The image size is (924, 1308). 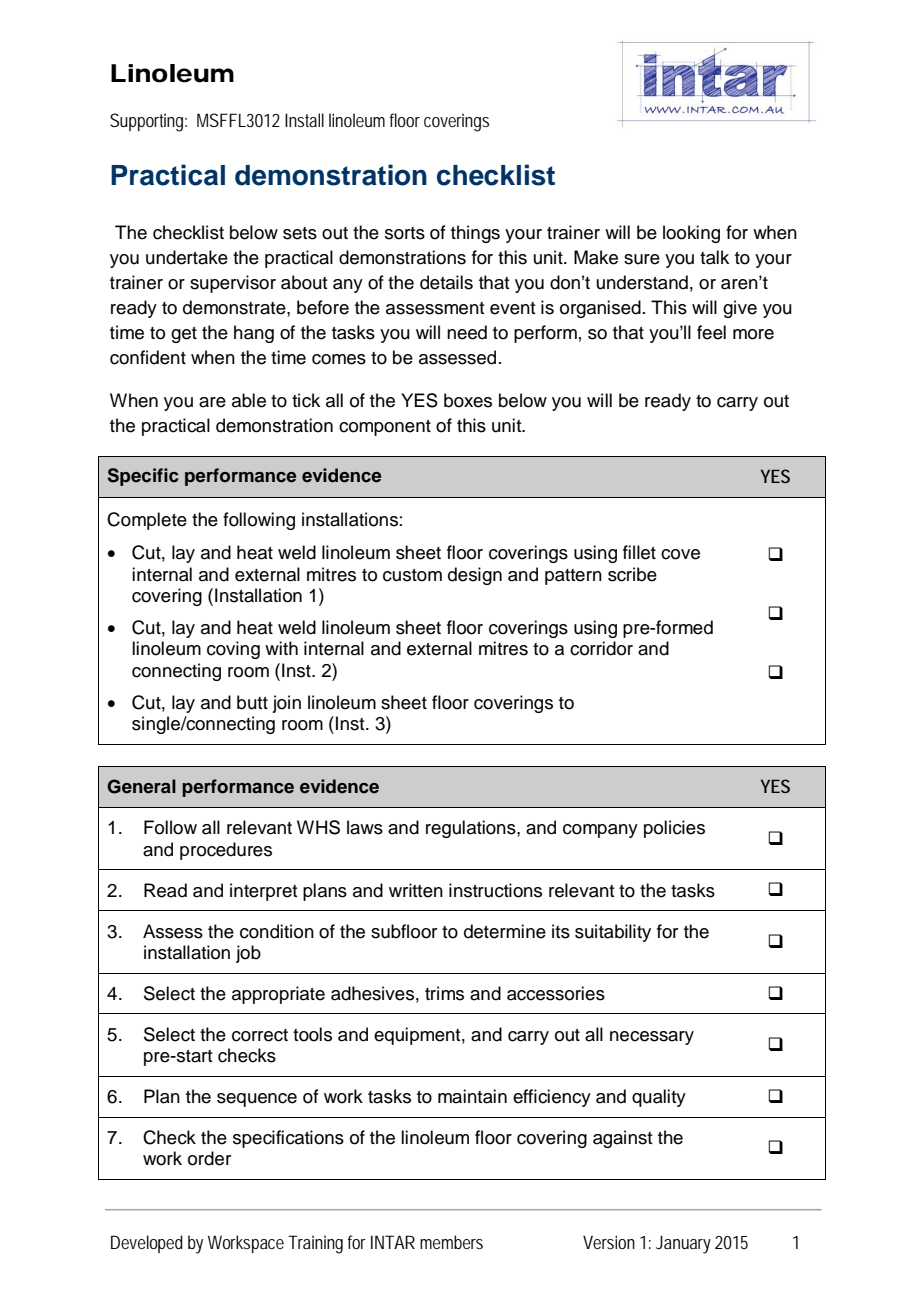 I want to click on corridor, so click(x=601, y=648).
